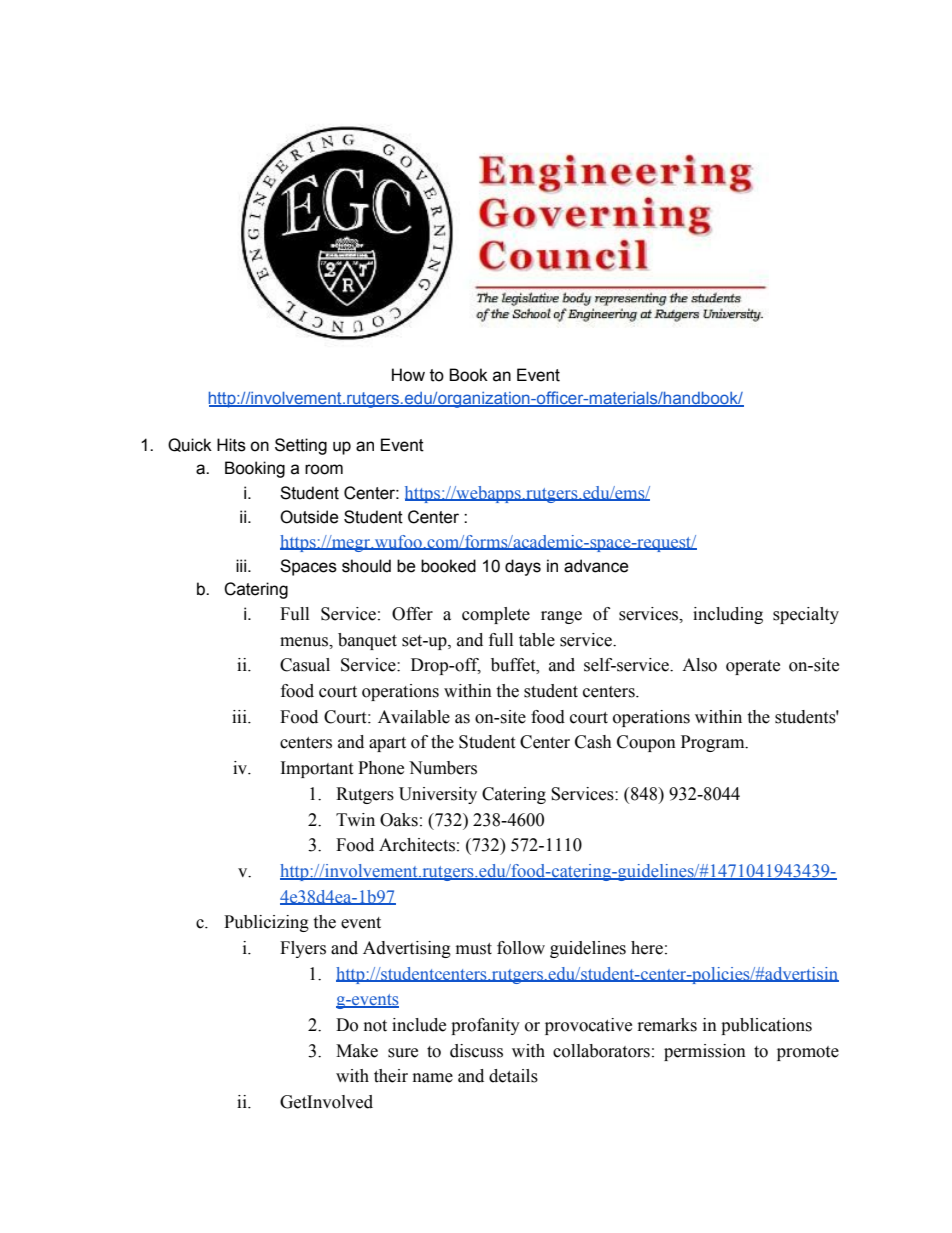  What do you see at coordinates (266, 923) in the image?
I see `Publicizing` at bounding box center [266, 923].
